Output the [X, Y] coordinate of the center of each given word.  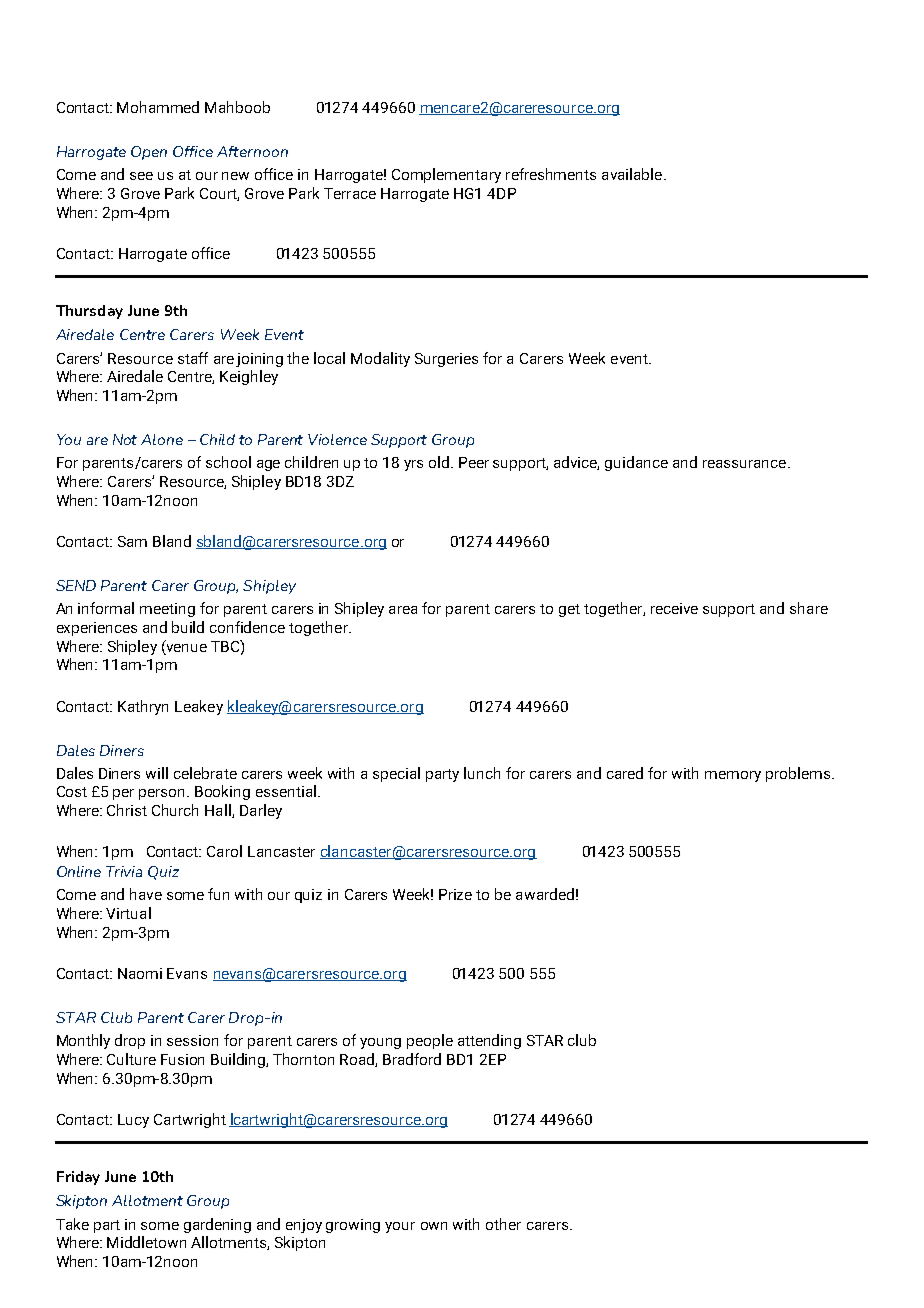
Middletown [146, 1242]
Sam [132, 541]
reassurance [746, 464]
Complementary [446, 175]
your [400, 1227]
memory [733, 776]
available [633, 174]
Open [149, 153]
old [439, 462]
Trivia [124, 871]
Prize [455, 894]
